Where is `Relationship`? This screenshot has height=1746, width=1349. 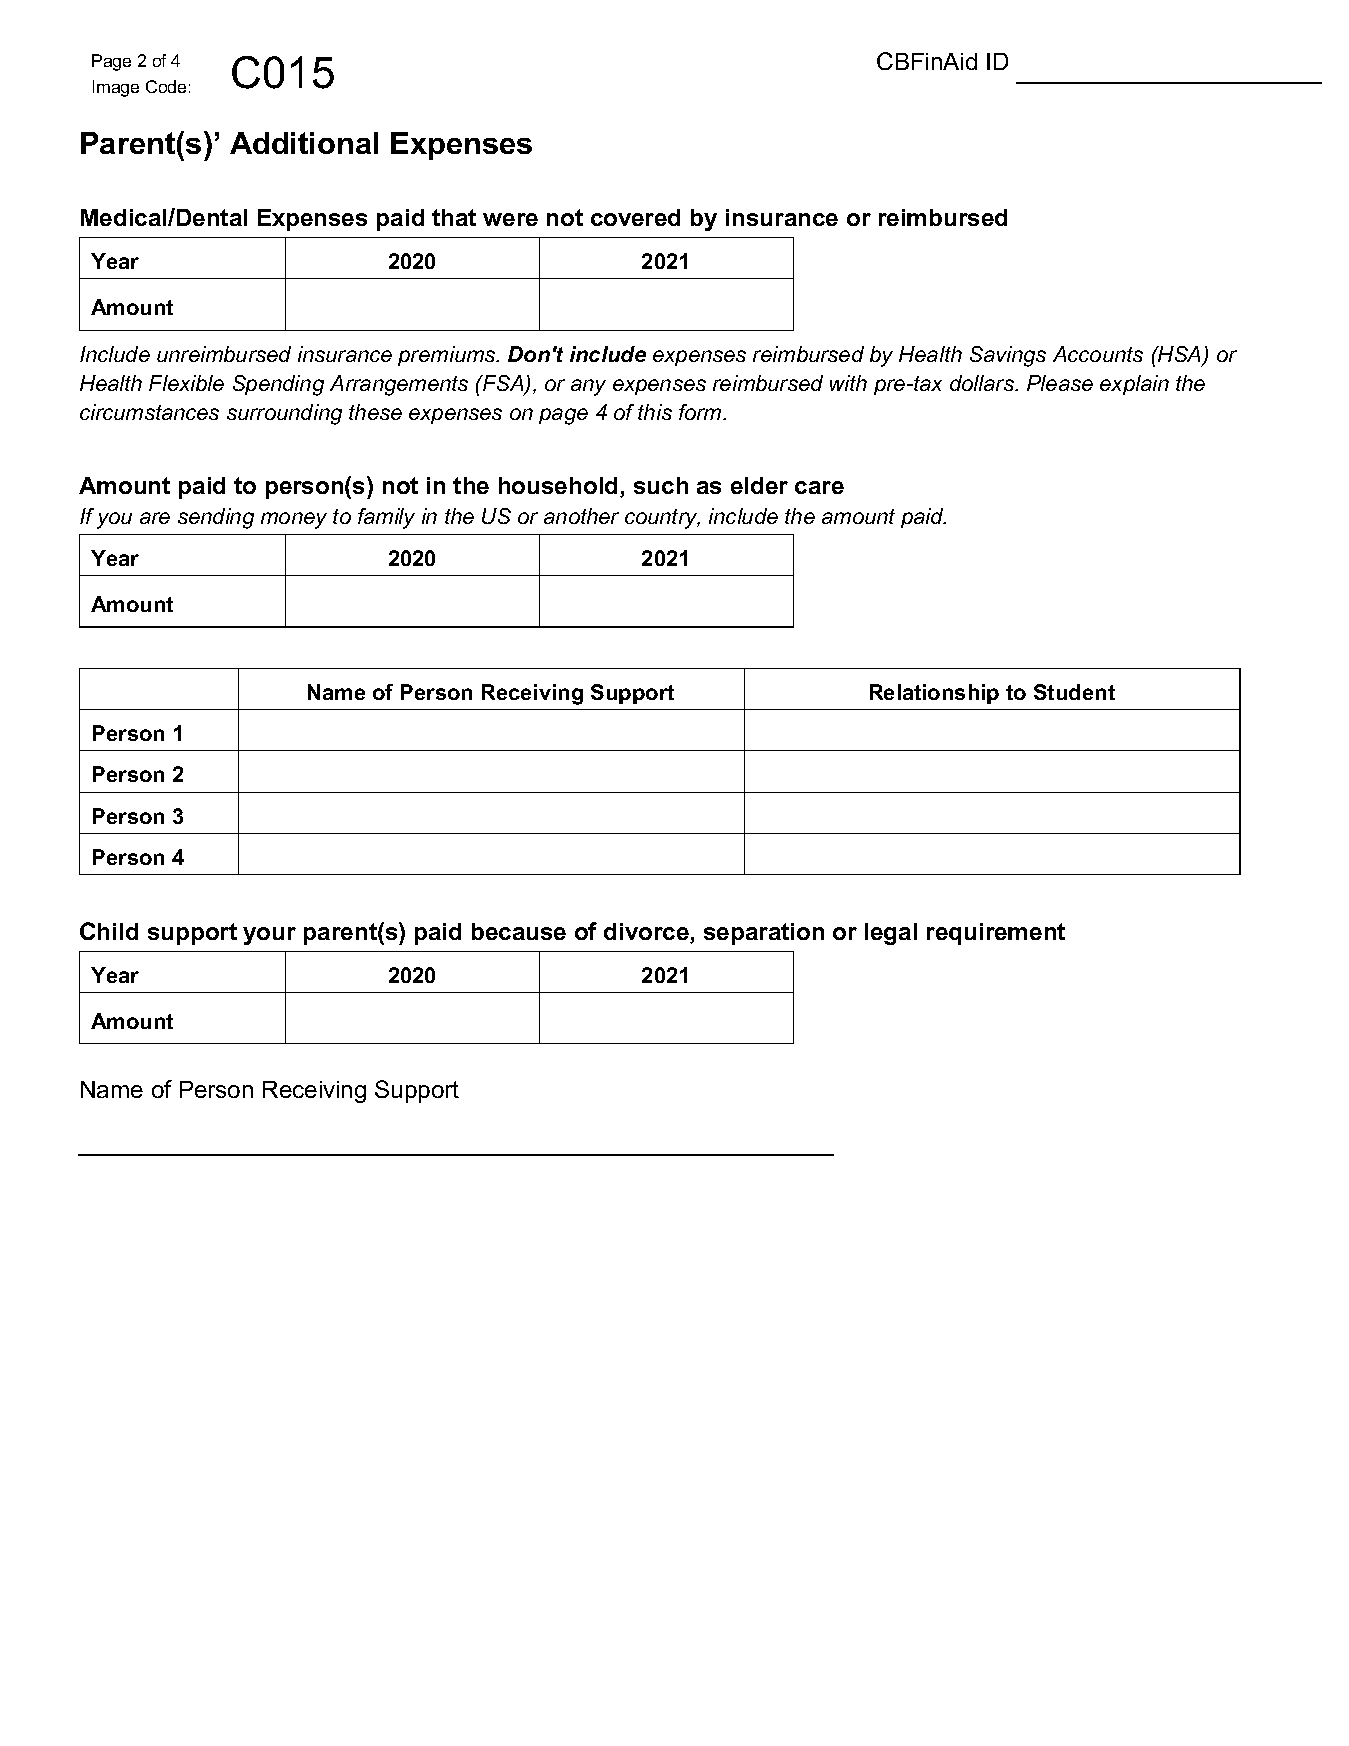
Relationship is located at coordinates (934, 694).
